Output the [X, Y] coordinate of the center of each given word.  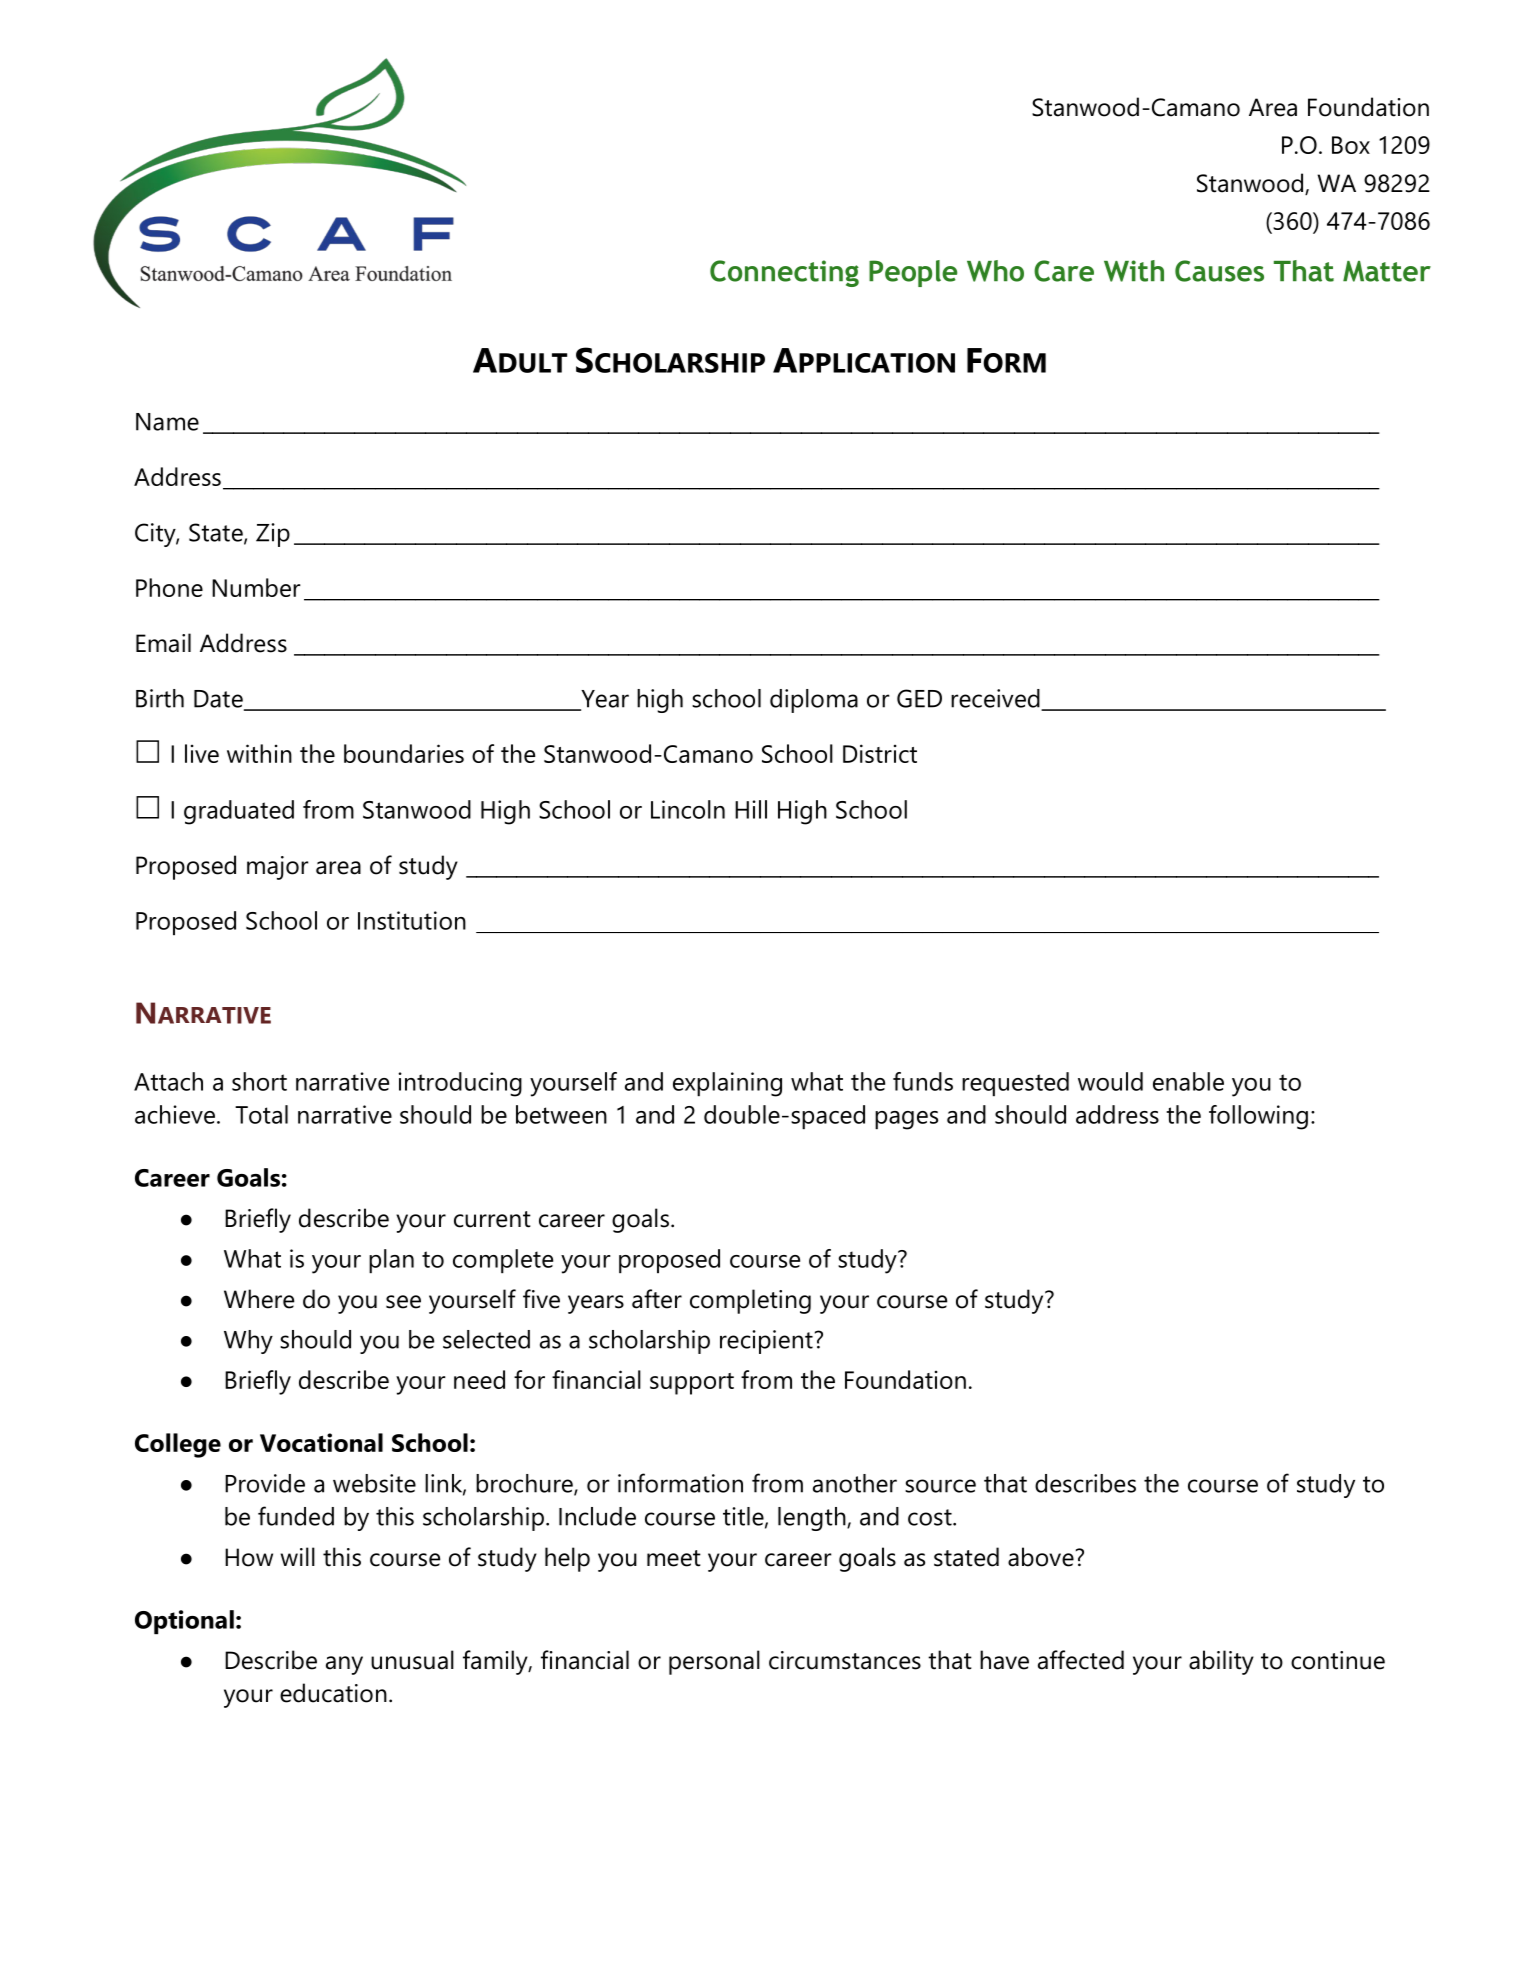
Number [256, 587]
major [278, 868]
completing [750, 1301]
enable [1188, 1081]
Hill [751, 809]
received [996, 699]
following [1258, 1117]
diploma [814, 701]
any [344, 1665]
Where [259, 1299]
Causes [1219, 271]
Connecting [784, 273]
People [913, 273]
